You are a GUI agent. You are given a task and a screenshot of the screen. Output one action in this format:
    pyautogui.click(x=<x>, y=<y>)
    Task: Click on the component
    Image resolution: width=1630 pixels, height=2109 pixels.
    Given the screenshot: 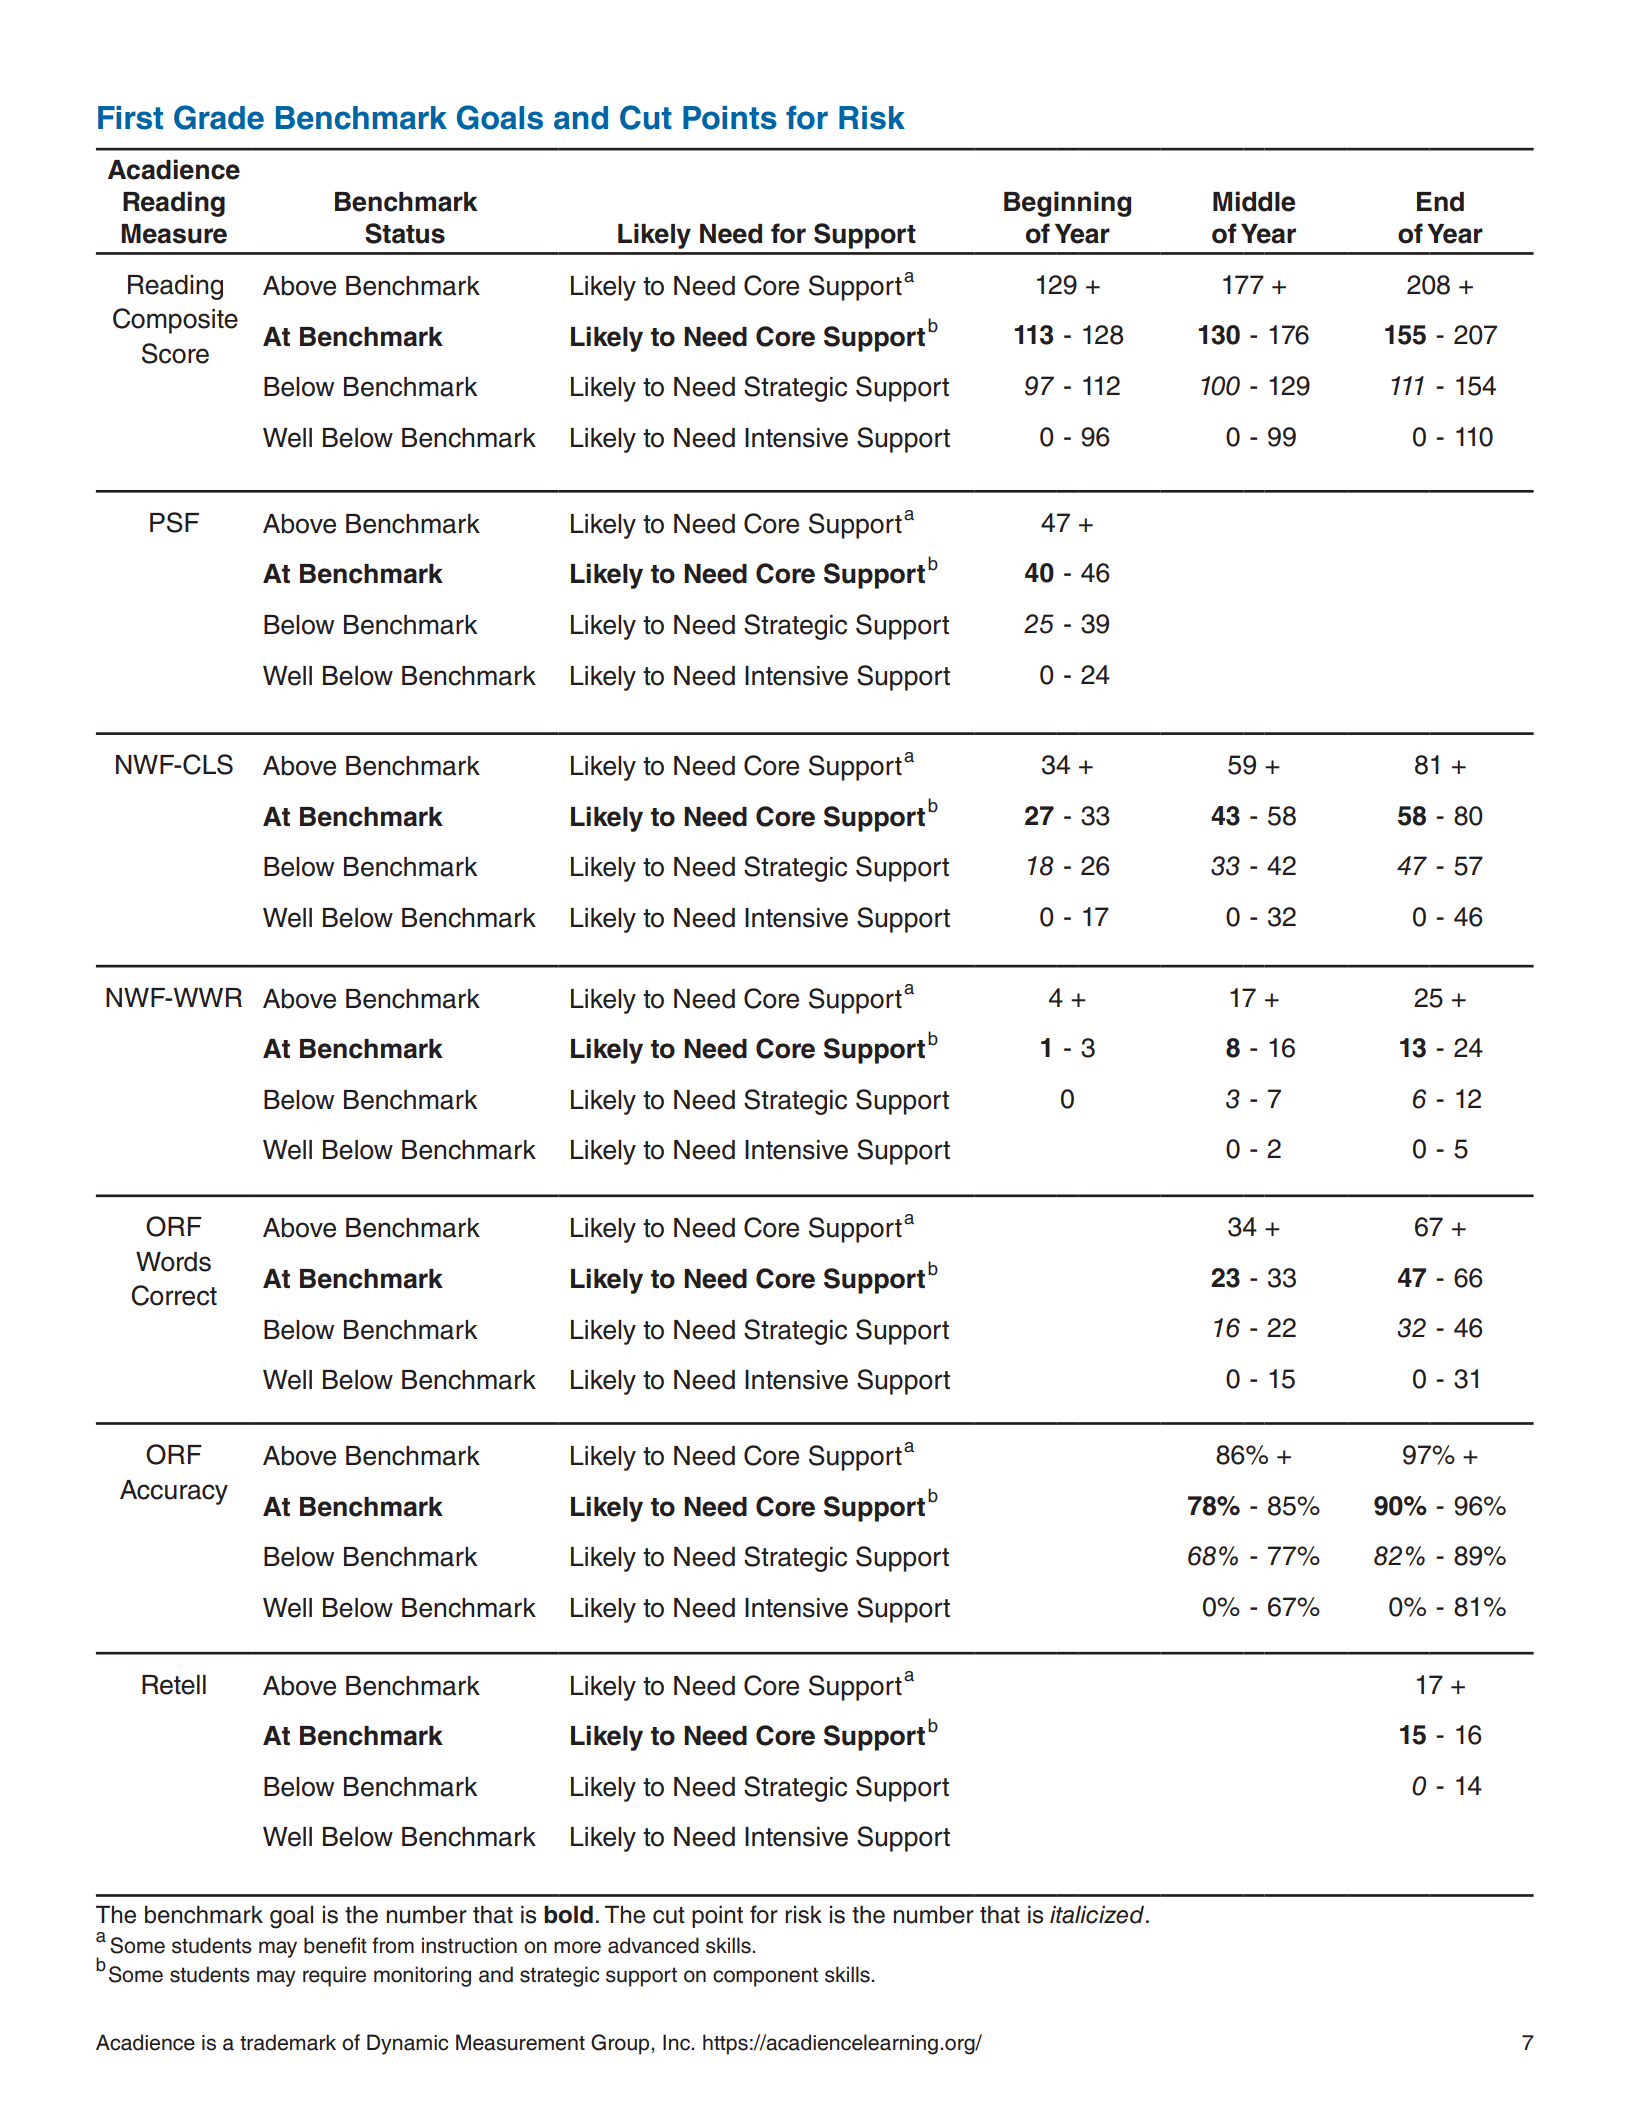 What is the action you would take?
    pyautogui.click(x=765, y=1977)
